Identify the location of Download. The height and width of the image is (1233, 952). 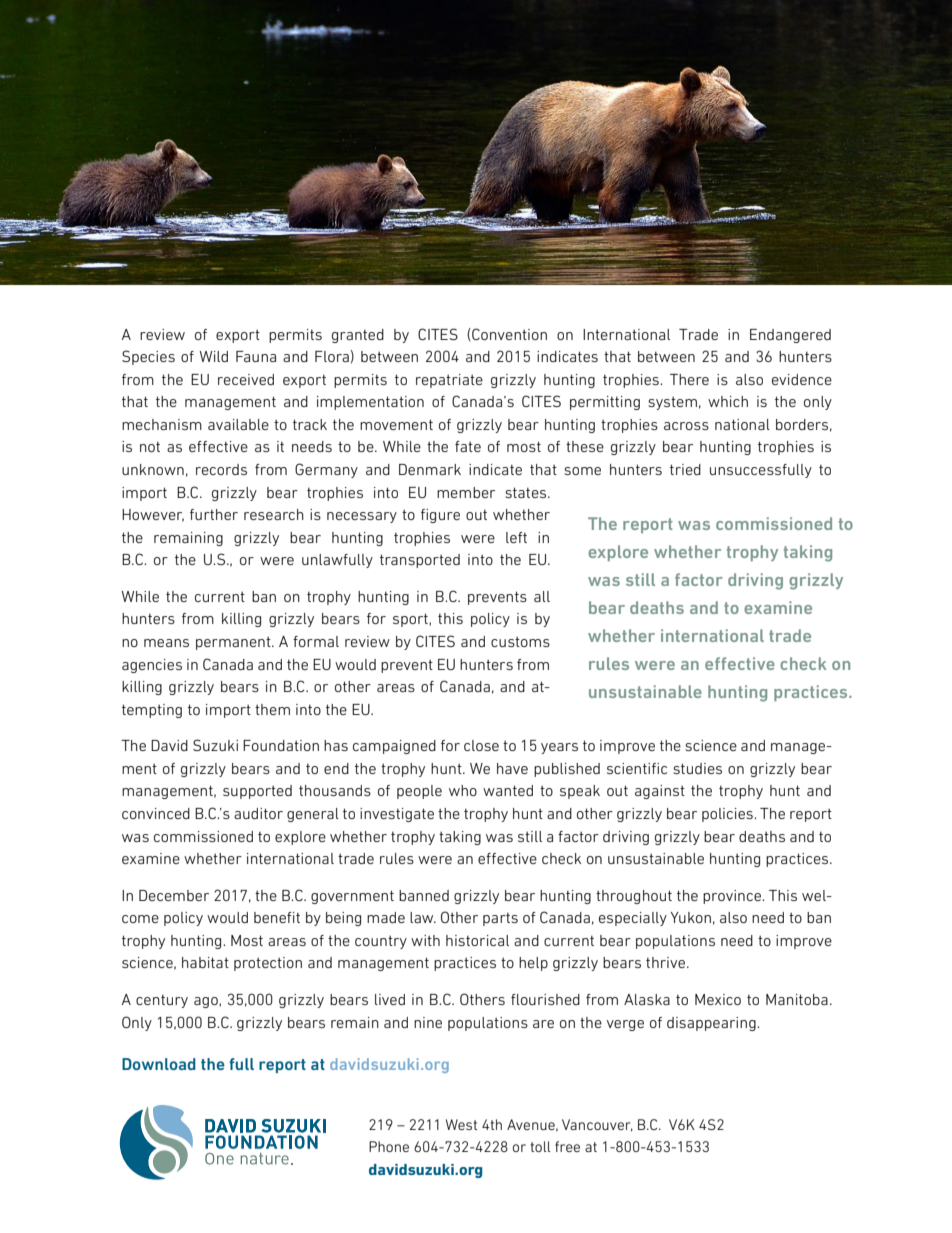
(159, 1064).
